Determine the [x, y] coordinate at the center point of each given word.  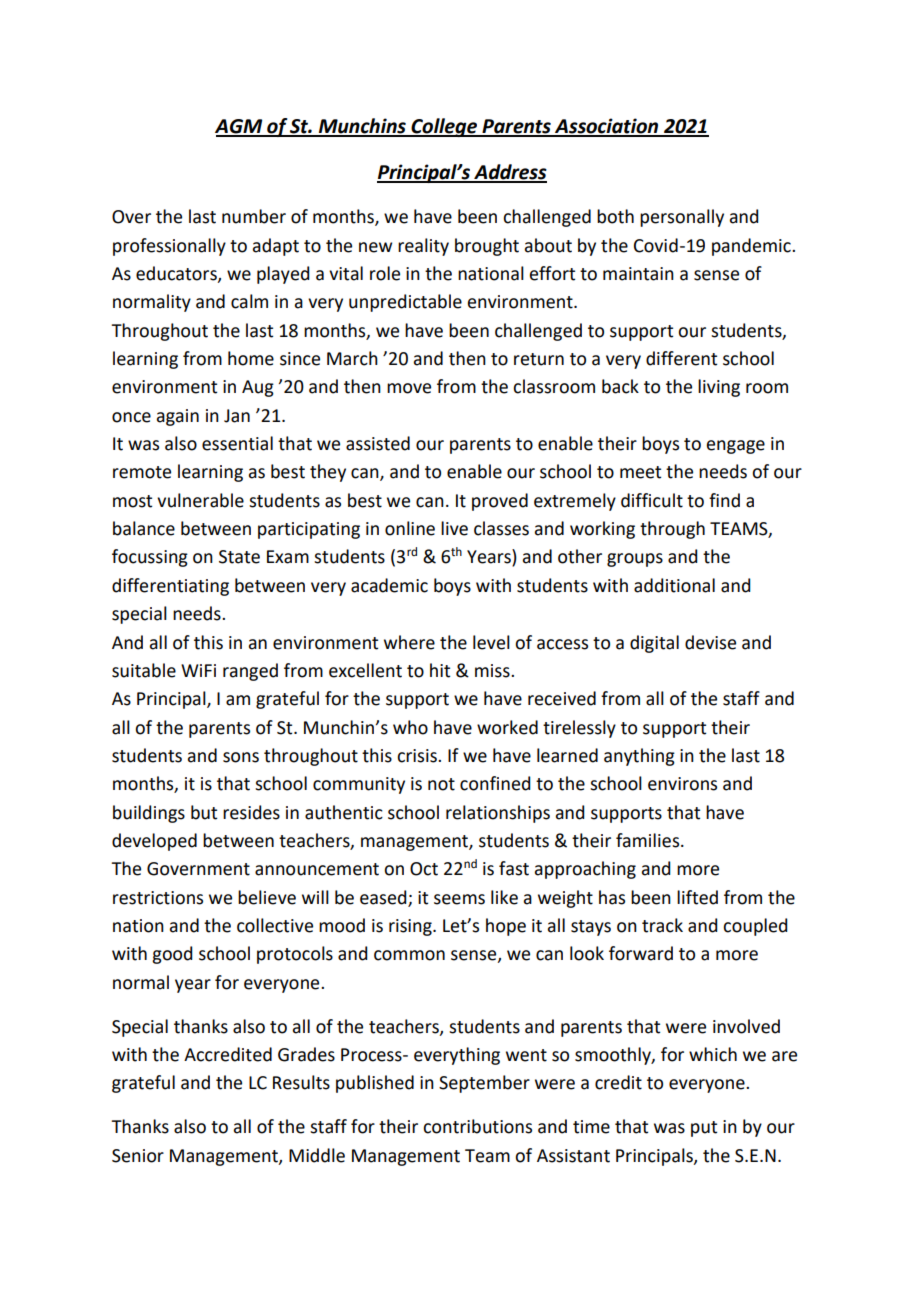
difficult [652, 500]
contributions [477, 1126]
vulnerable [200, 500]
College [445, 127]
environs [682, 784]
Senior [138, 1156]
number [254, 216]
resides [251, 812]
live [454, 528]
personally [682, 218]
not [441, 784]
